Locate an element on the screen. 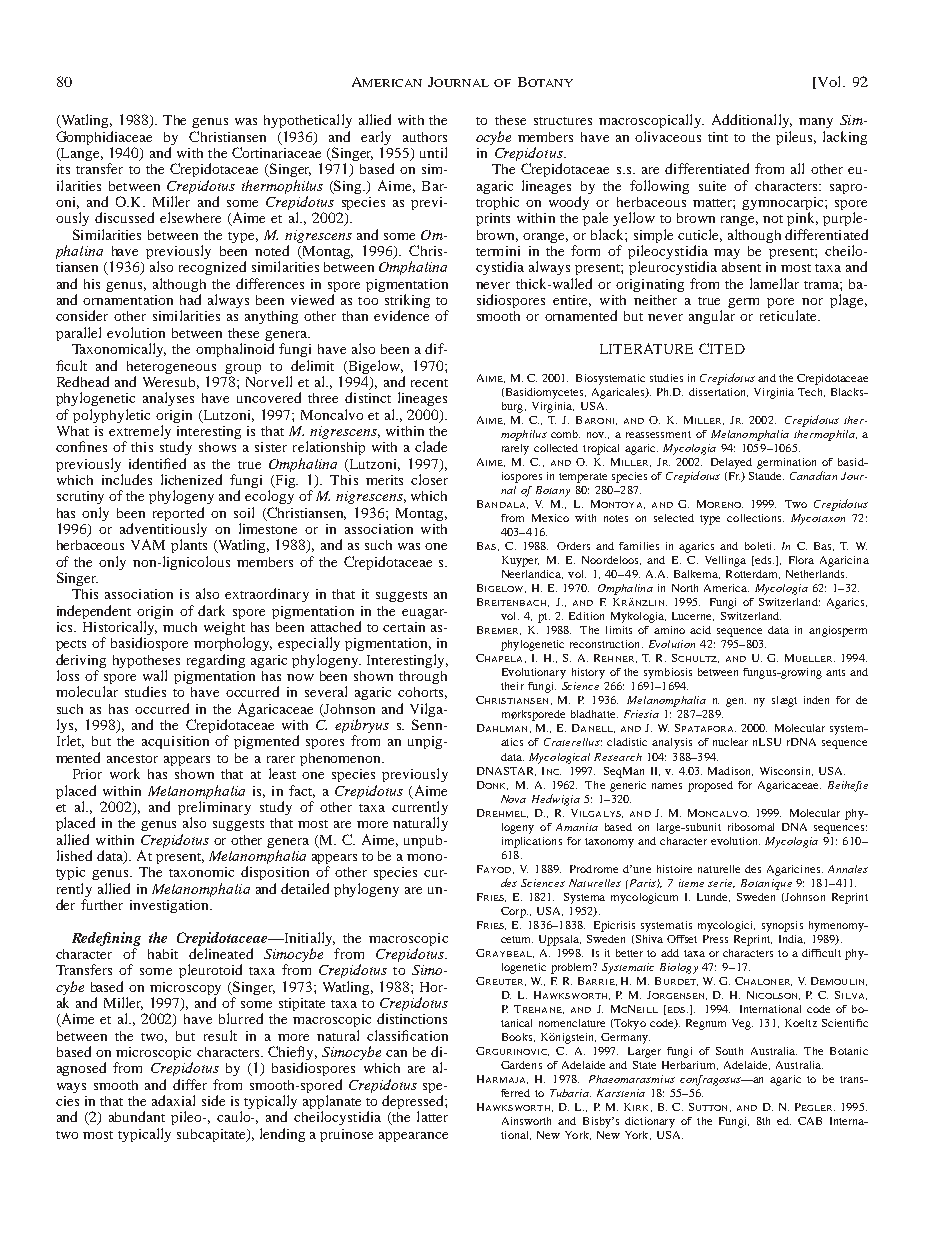  adaxial is located at coordinates (173, 1100).
